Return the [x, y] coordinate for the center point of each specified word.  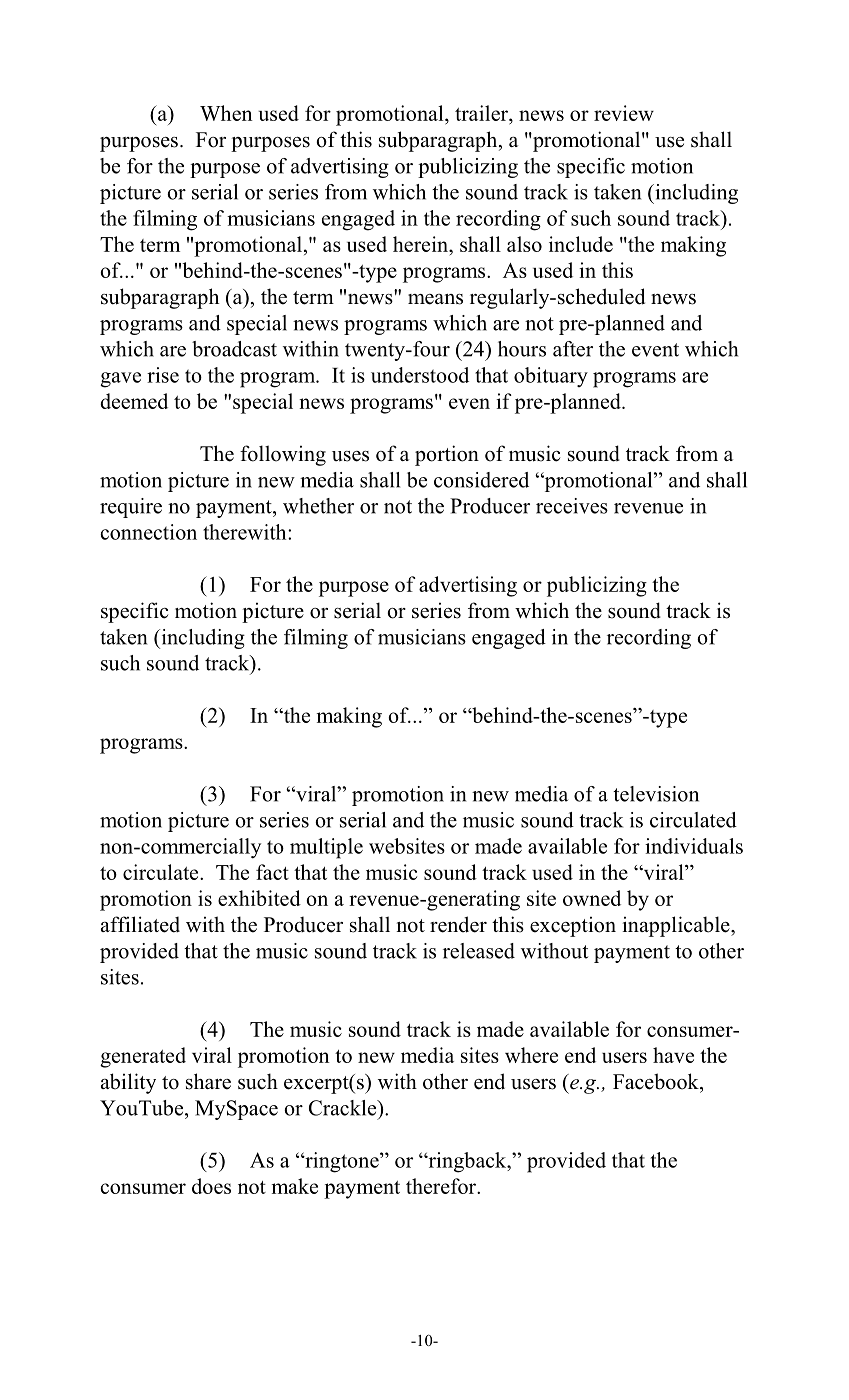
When [226, 113]
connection [148, 532]
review [624, 113]
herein [421, 244]
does [211, 1186]
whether [318, 506]
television [656, 794]
